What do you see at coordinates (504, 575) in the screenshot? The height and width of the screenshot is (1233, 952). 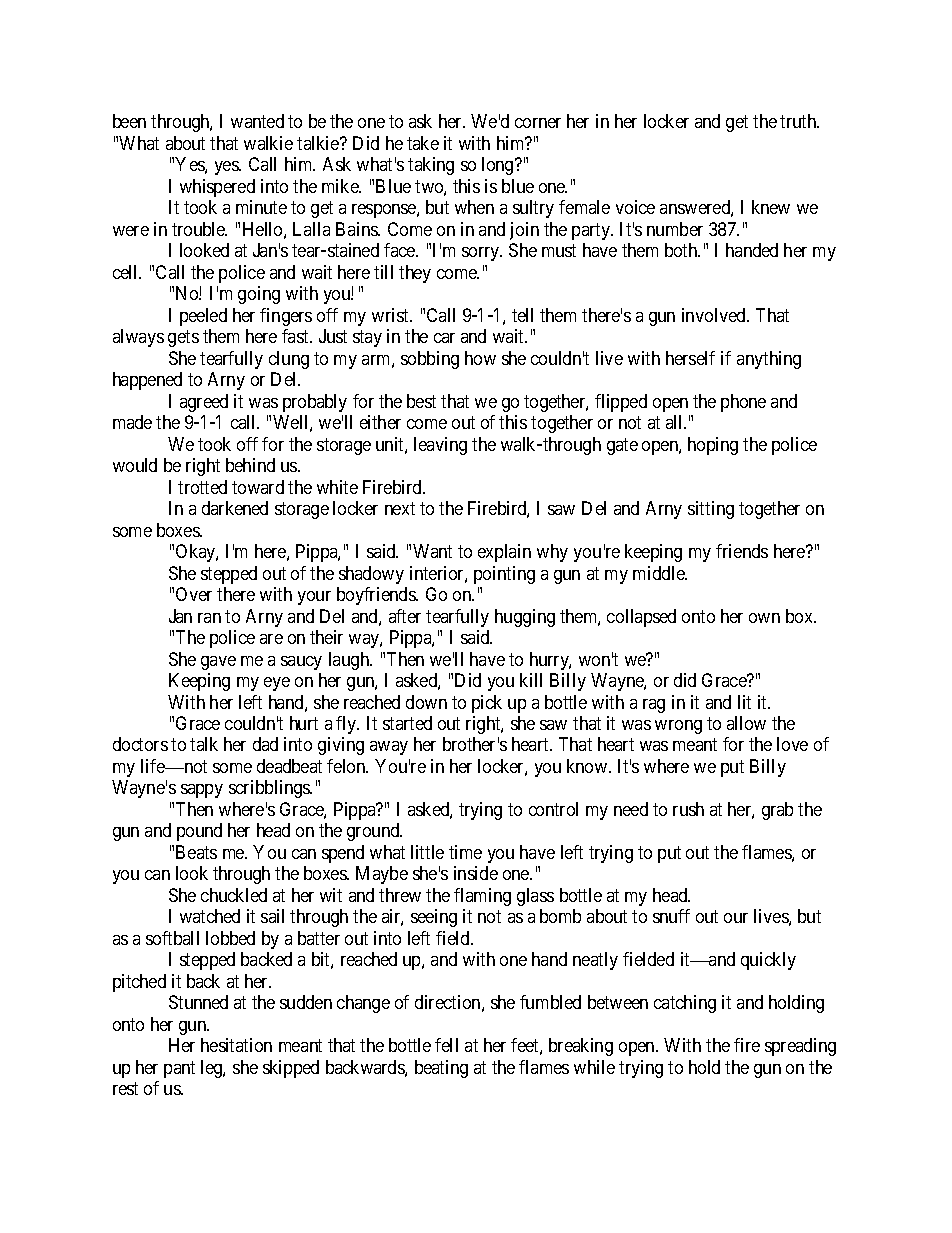 I see `pointing` at bounding box center [504, 575].
